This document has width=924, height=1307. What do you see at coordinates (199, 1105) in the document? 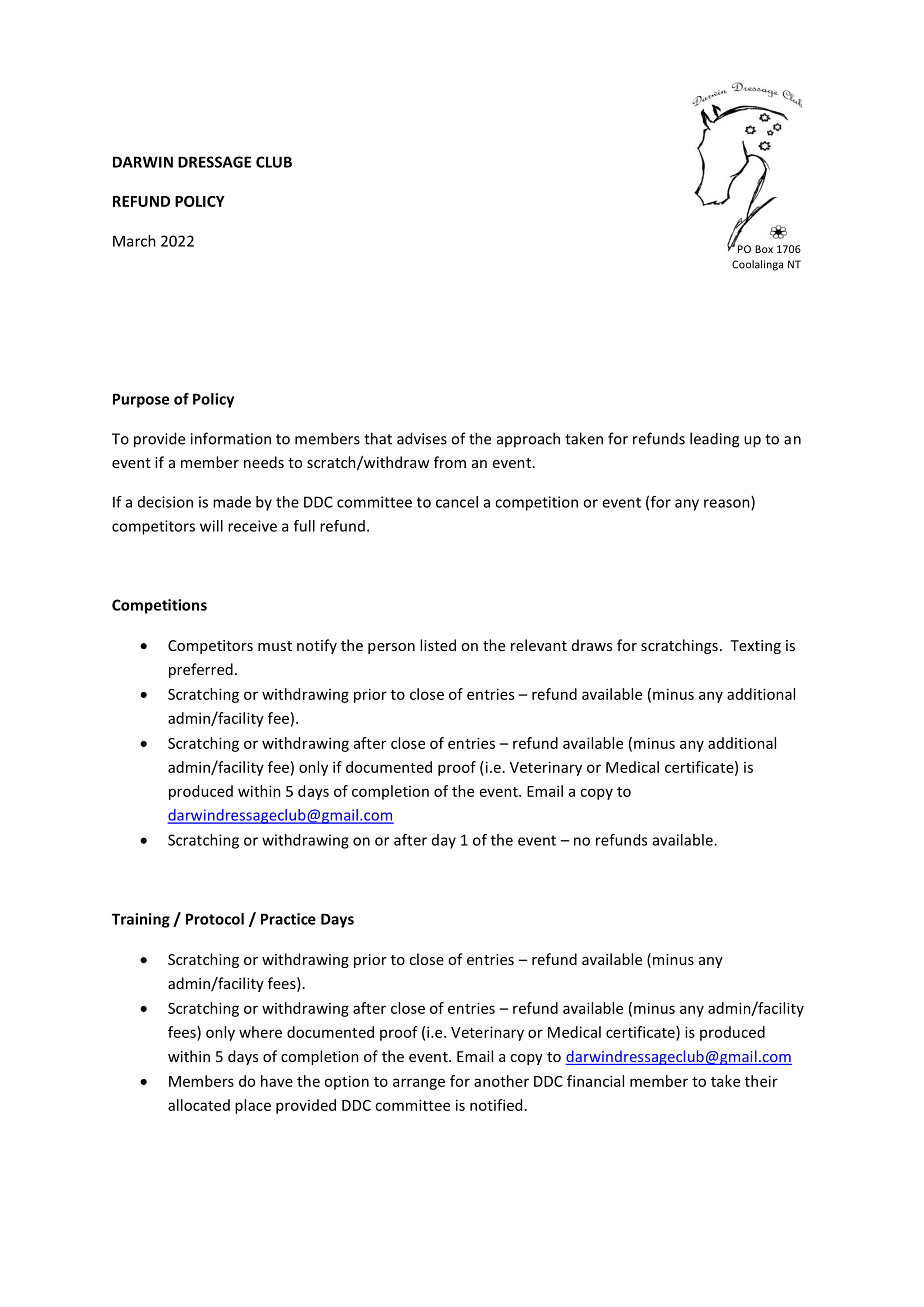
I see `allocated` at bounding box center [199, 1105].
